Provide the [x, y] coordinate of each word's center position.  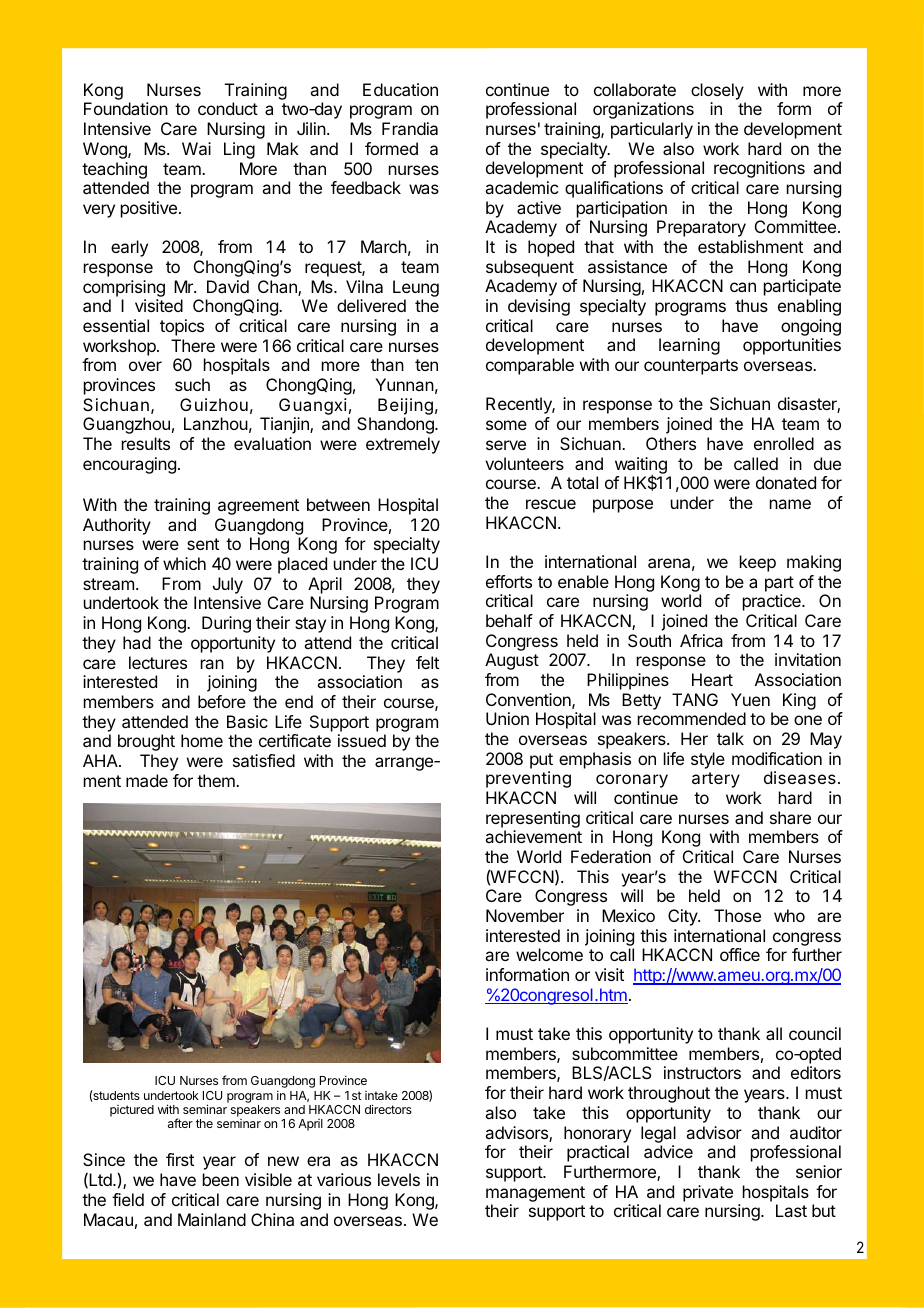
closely [717, 91]
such [192, 384]
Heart [712, 679]
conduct [228, 108]
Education [400, 89]
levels [399, 1179]
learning [689, 346]
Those [737, 915]
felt [427, 662]
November [525, 915]
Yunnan [405, 384]
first [180, 1159]
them [217, 780]
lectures [158, 662]
